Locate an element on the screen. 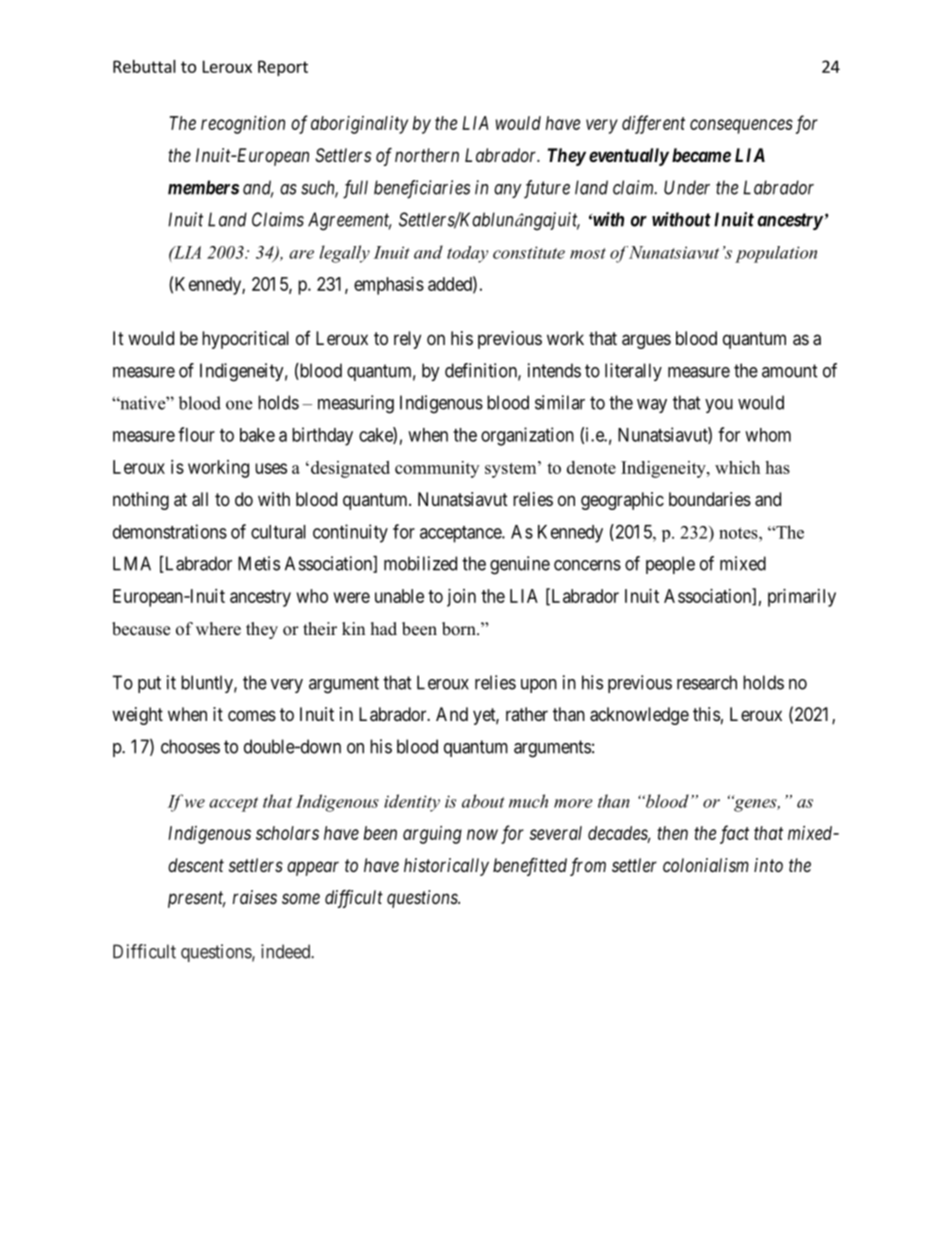 The image size is (952, 1233). consequences is located at coordinates (741, 126).
